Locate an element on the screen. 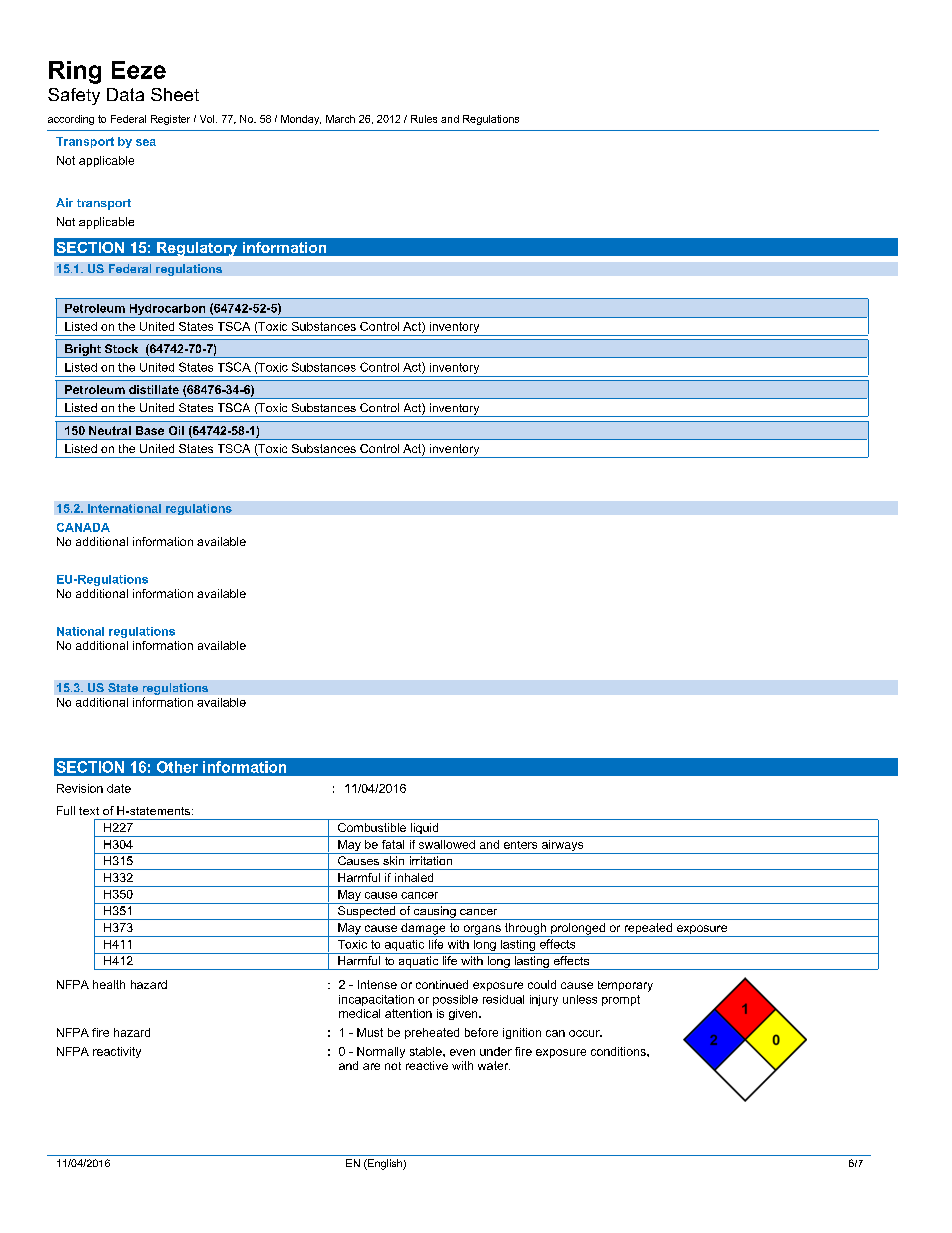 Image resolution: width=952 pixels, height=1233 pixels. March is located at coordinates (340, 119).
